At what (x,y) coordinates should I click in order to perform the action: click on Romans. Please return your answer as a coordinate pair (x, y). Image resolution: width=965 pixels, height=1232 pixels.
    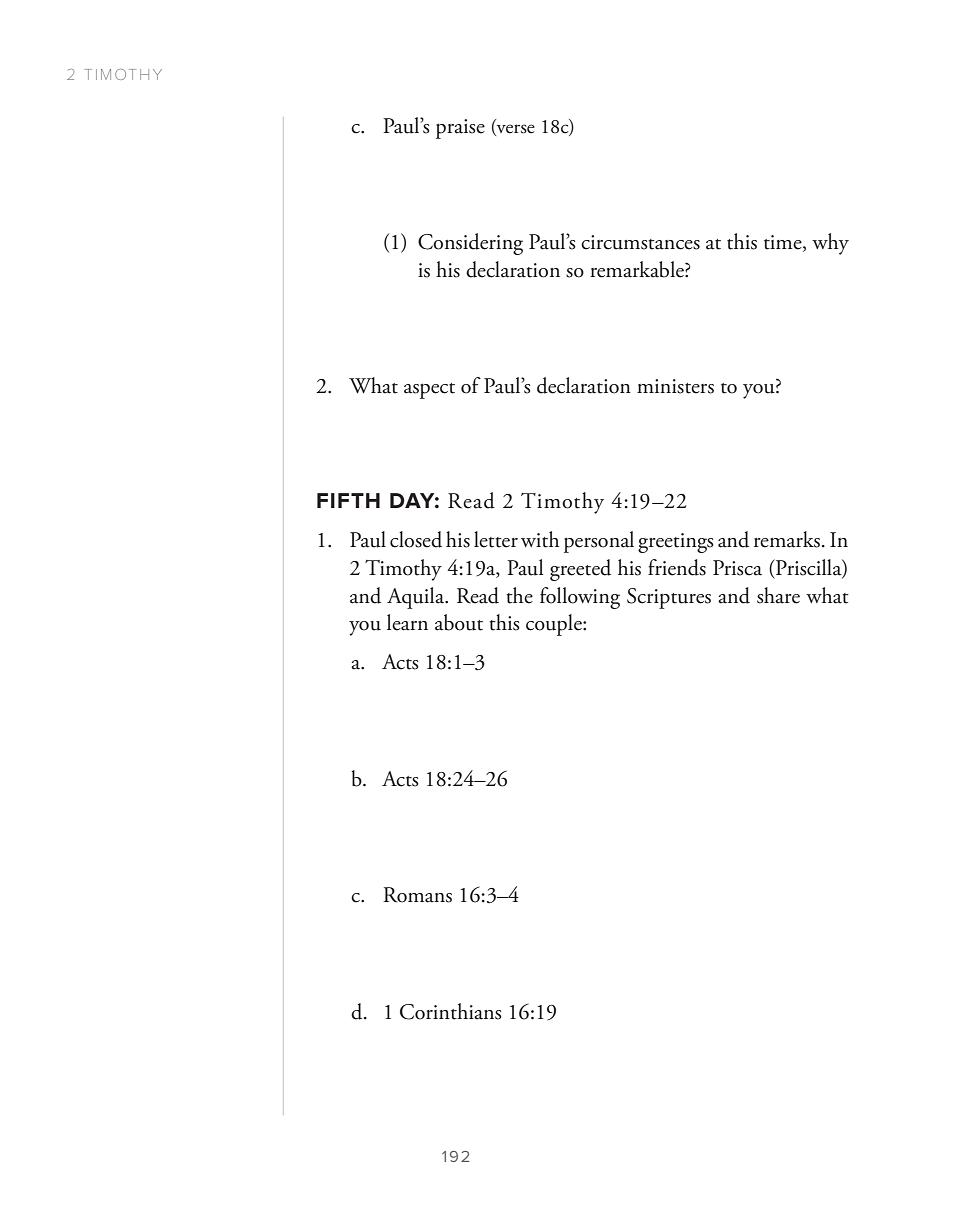
    Looking at the image, I should click on (417, 895).
